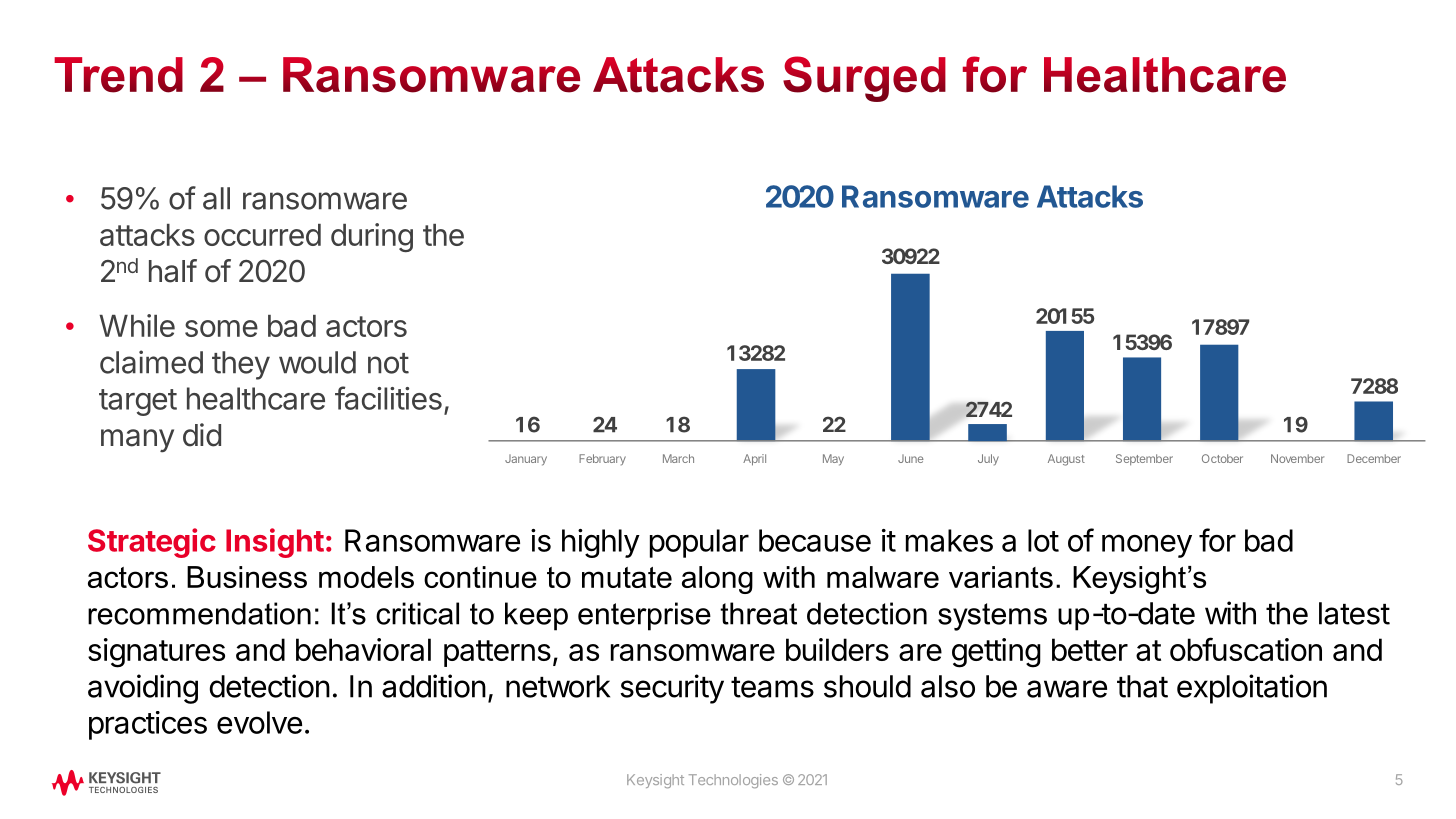 This screenshot has height=819, width=1456. I want to click on November, so click(1297, 458).
